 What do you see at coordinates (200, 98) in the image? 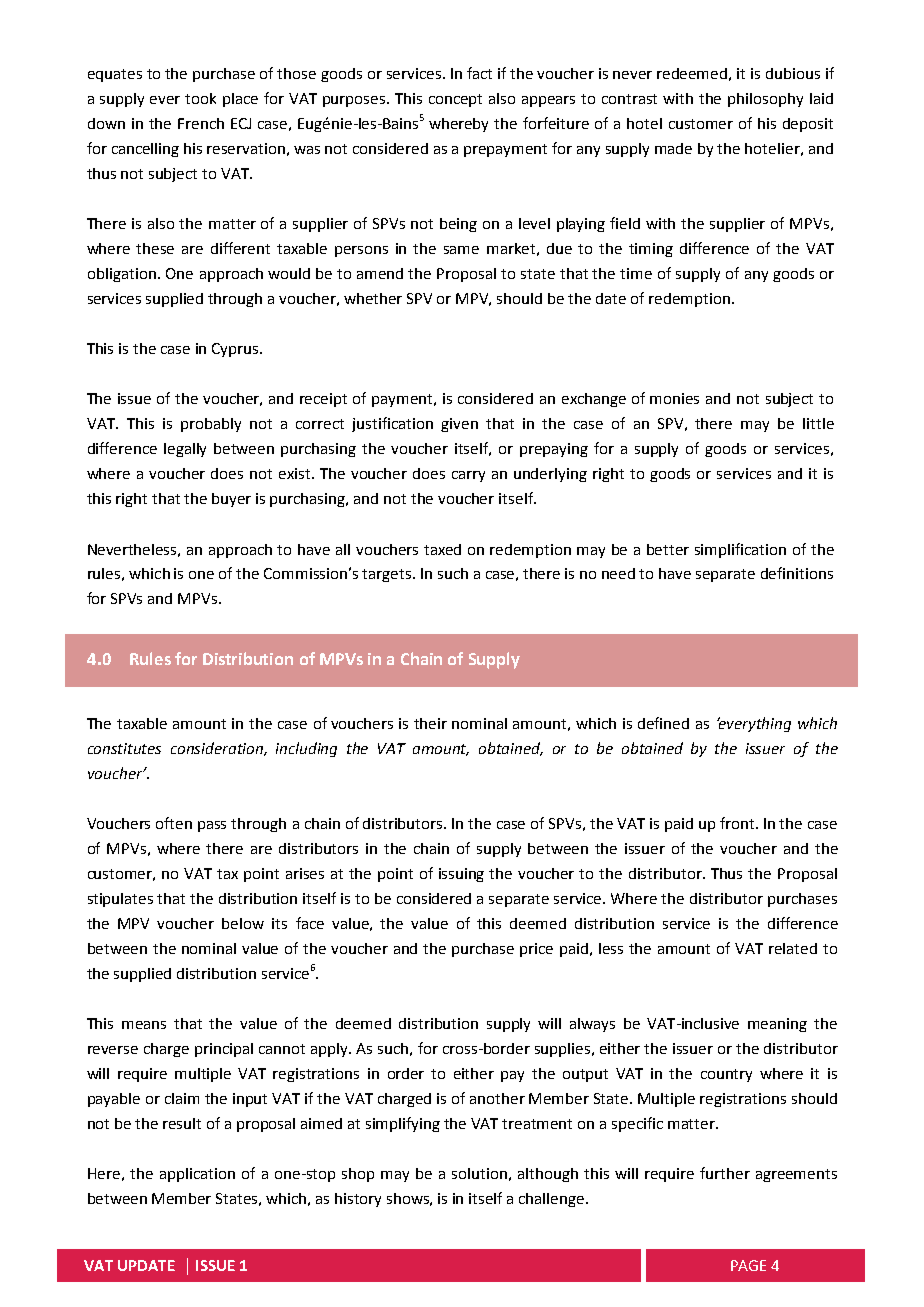
I see `took` at bounding box center [200, 98].
